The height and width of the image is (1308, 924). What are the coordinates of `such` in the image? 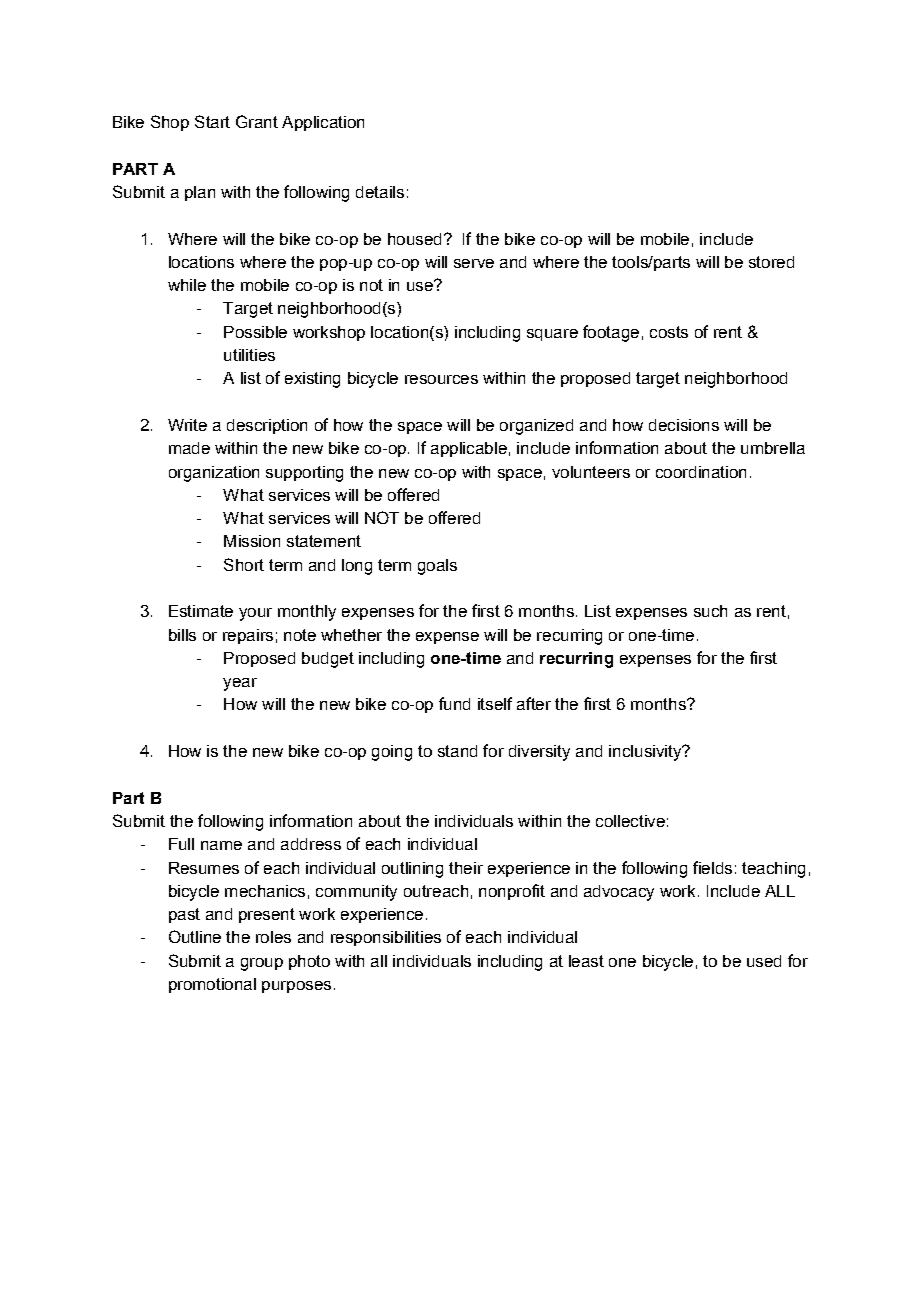 It's located at (710, 611).
